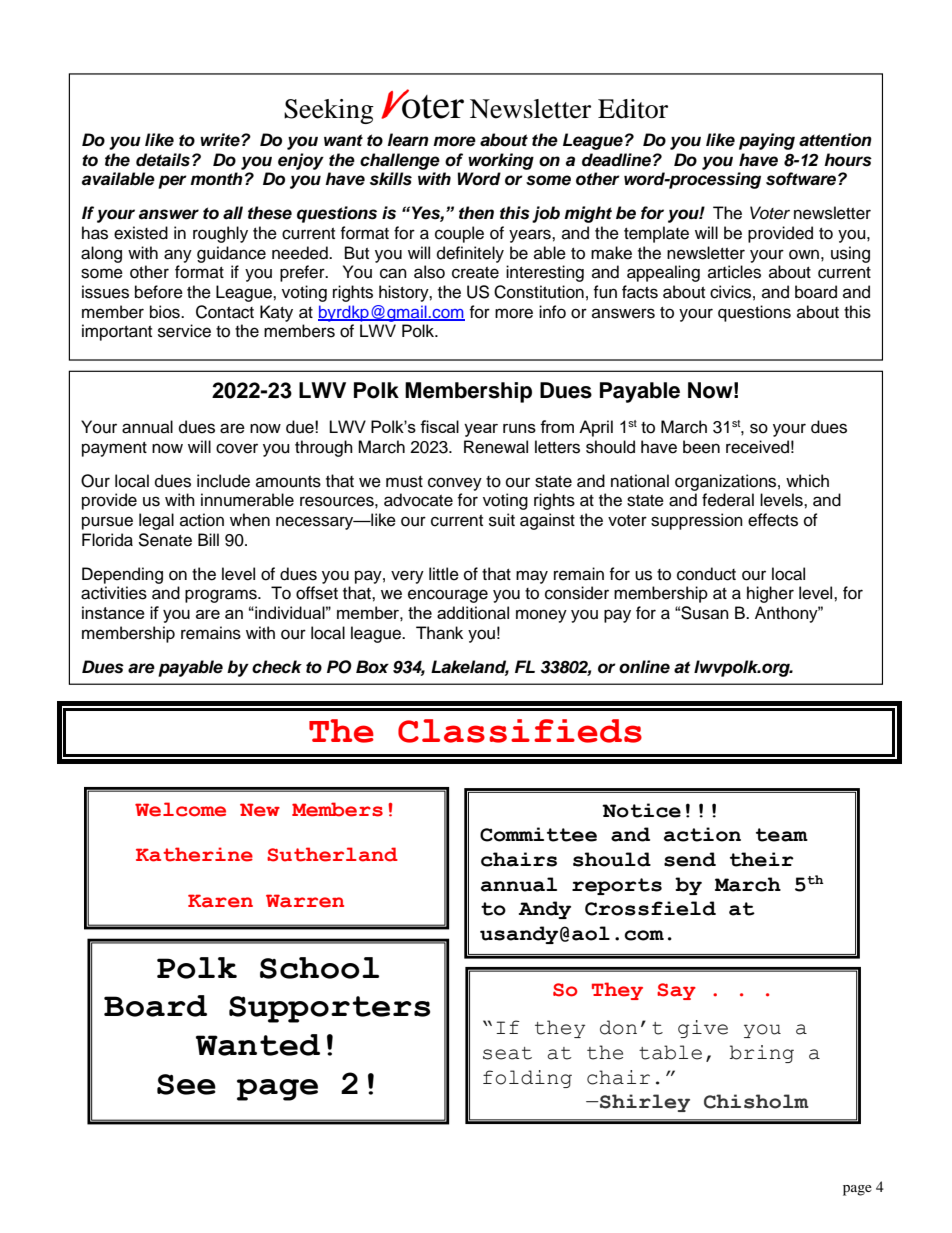 The width and height of the screenshot is (952, 1233). Describe the element at coordinates (222, 596) in the screenshot. I see `programs` at that location.
